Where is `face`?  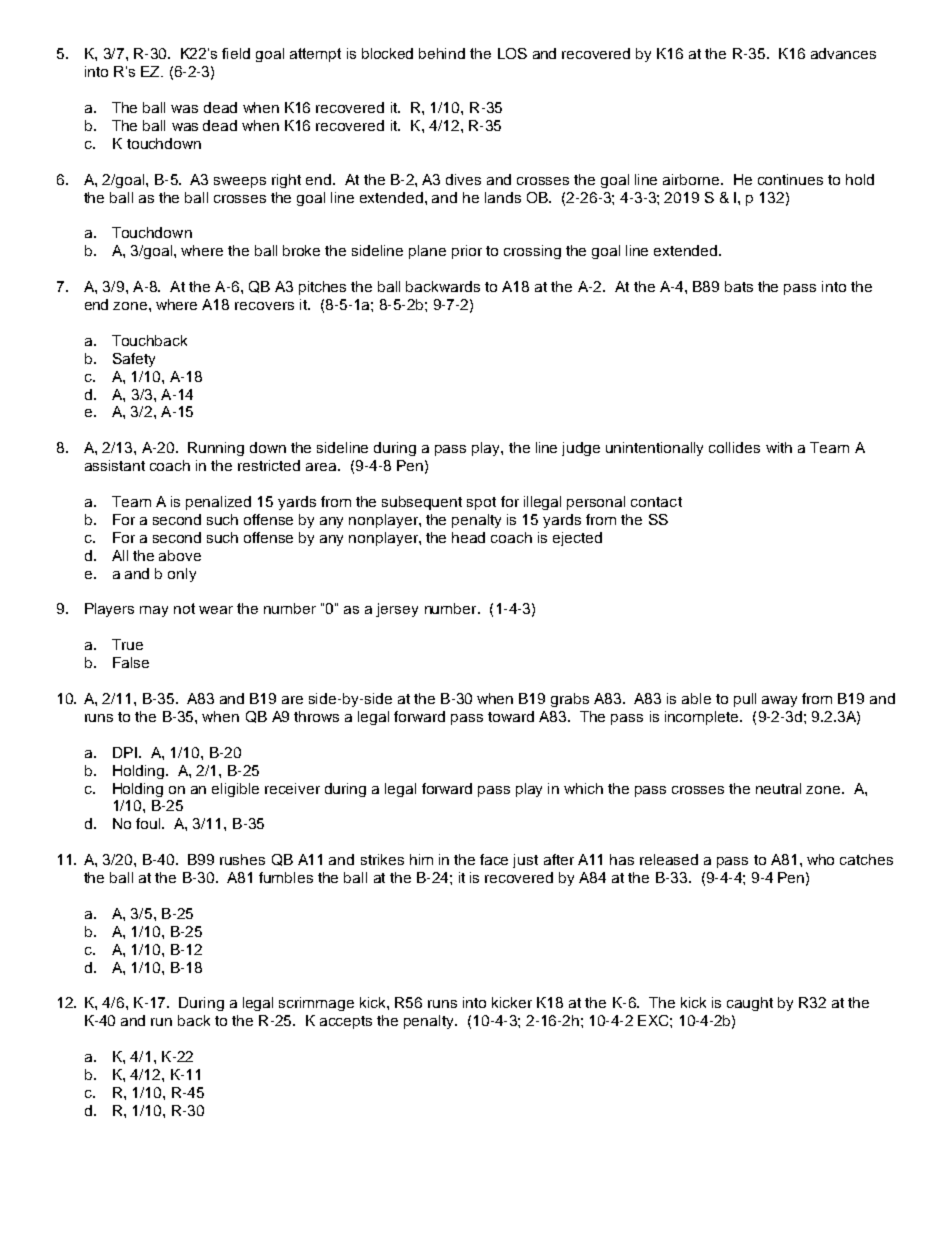
face is located at coordinates (494, 859).
